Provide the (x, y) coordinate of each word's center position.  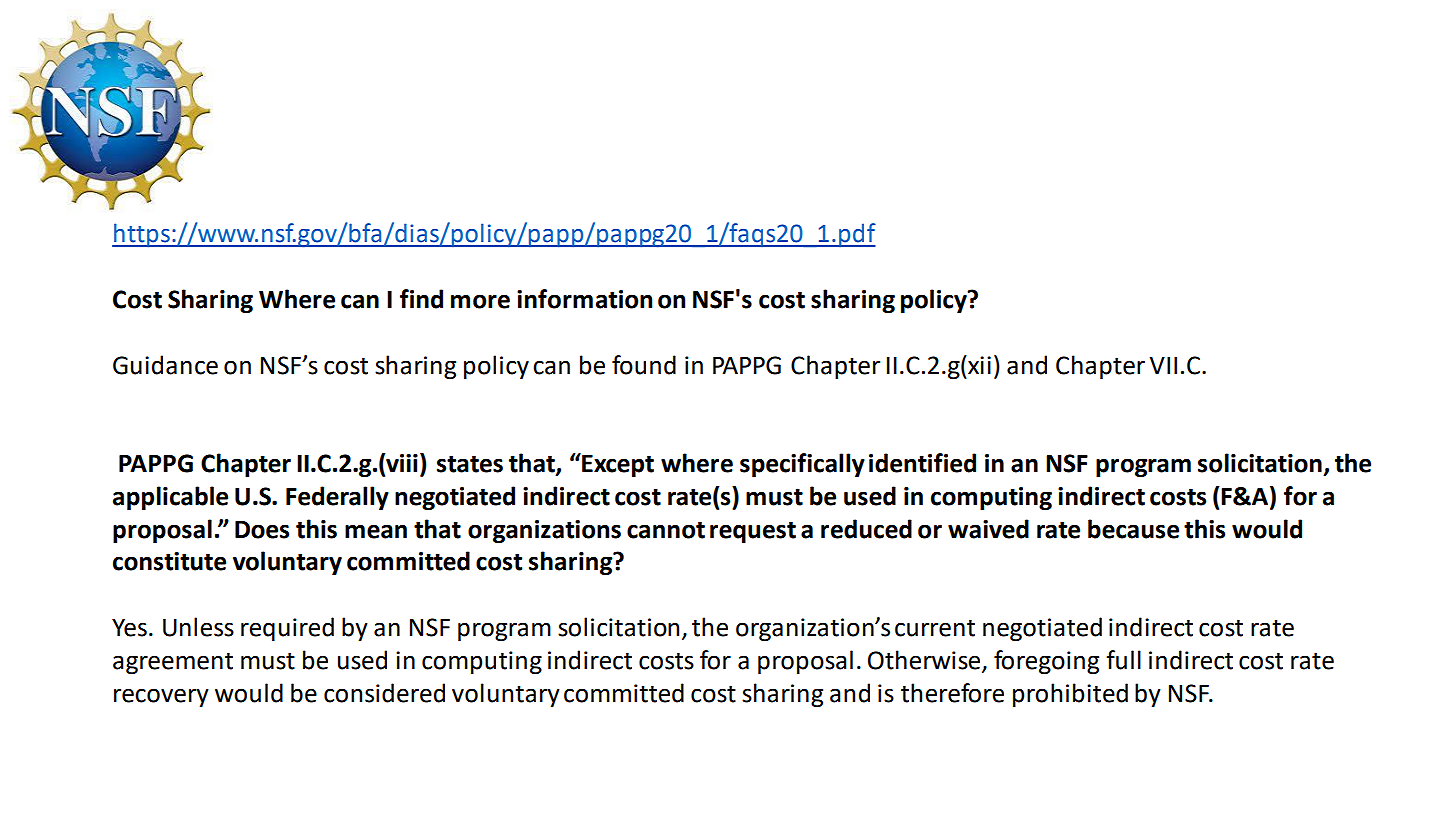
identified (922, 463)
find (421, 299)
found (644, 365)
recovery (161, 697)
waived (988, 529)
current (935, 628)
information (584, 299)
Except (617, 465)
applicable (170, 498)
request (753, 532)
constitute (169, 561)
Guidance (165, 365)
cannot (666, 530)
